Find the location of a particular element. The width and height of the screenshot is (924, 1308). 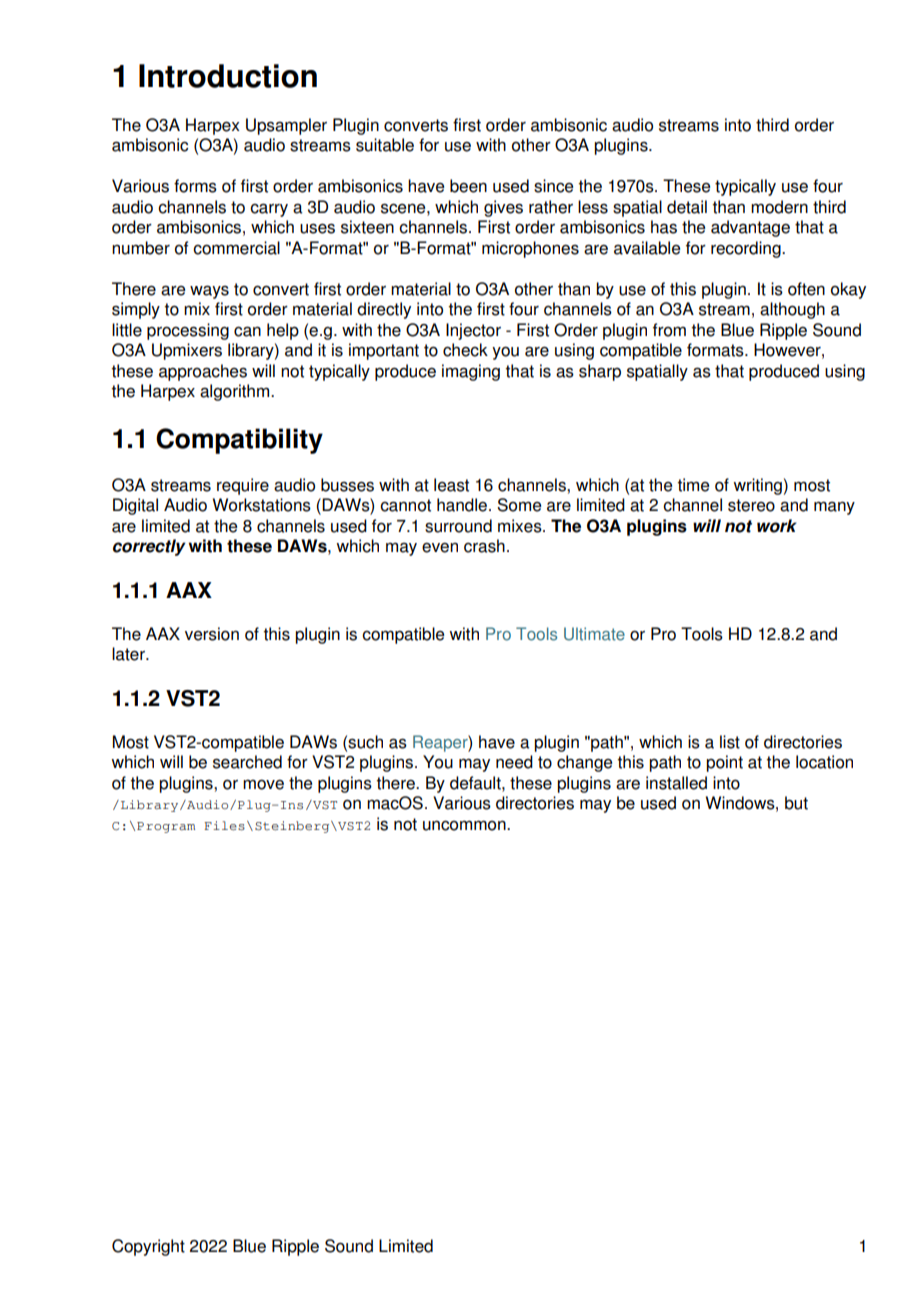

Copyright is located at coordinates (148, 1247).
